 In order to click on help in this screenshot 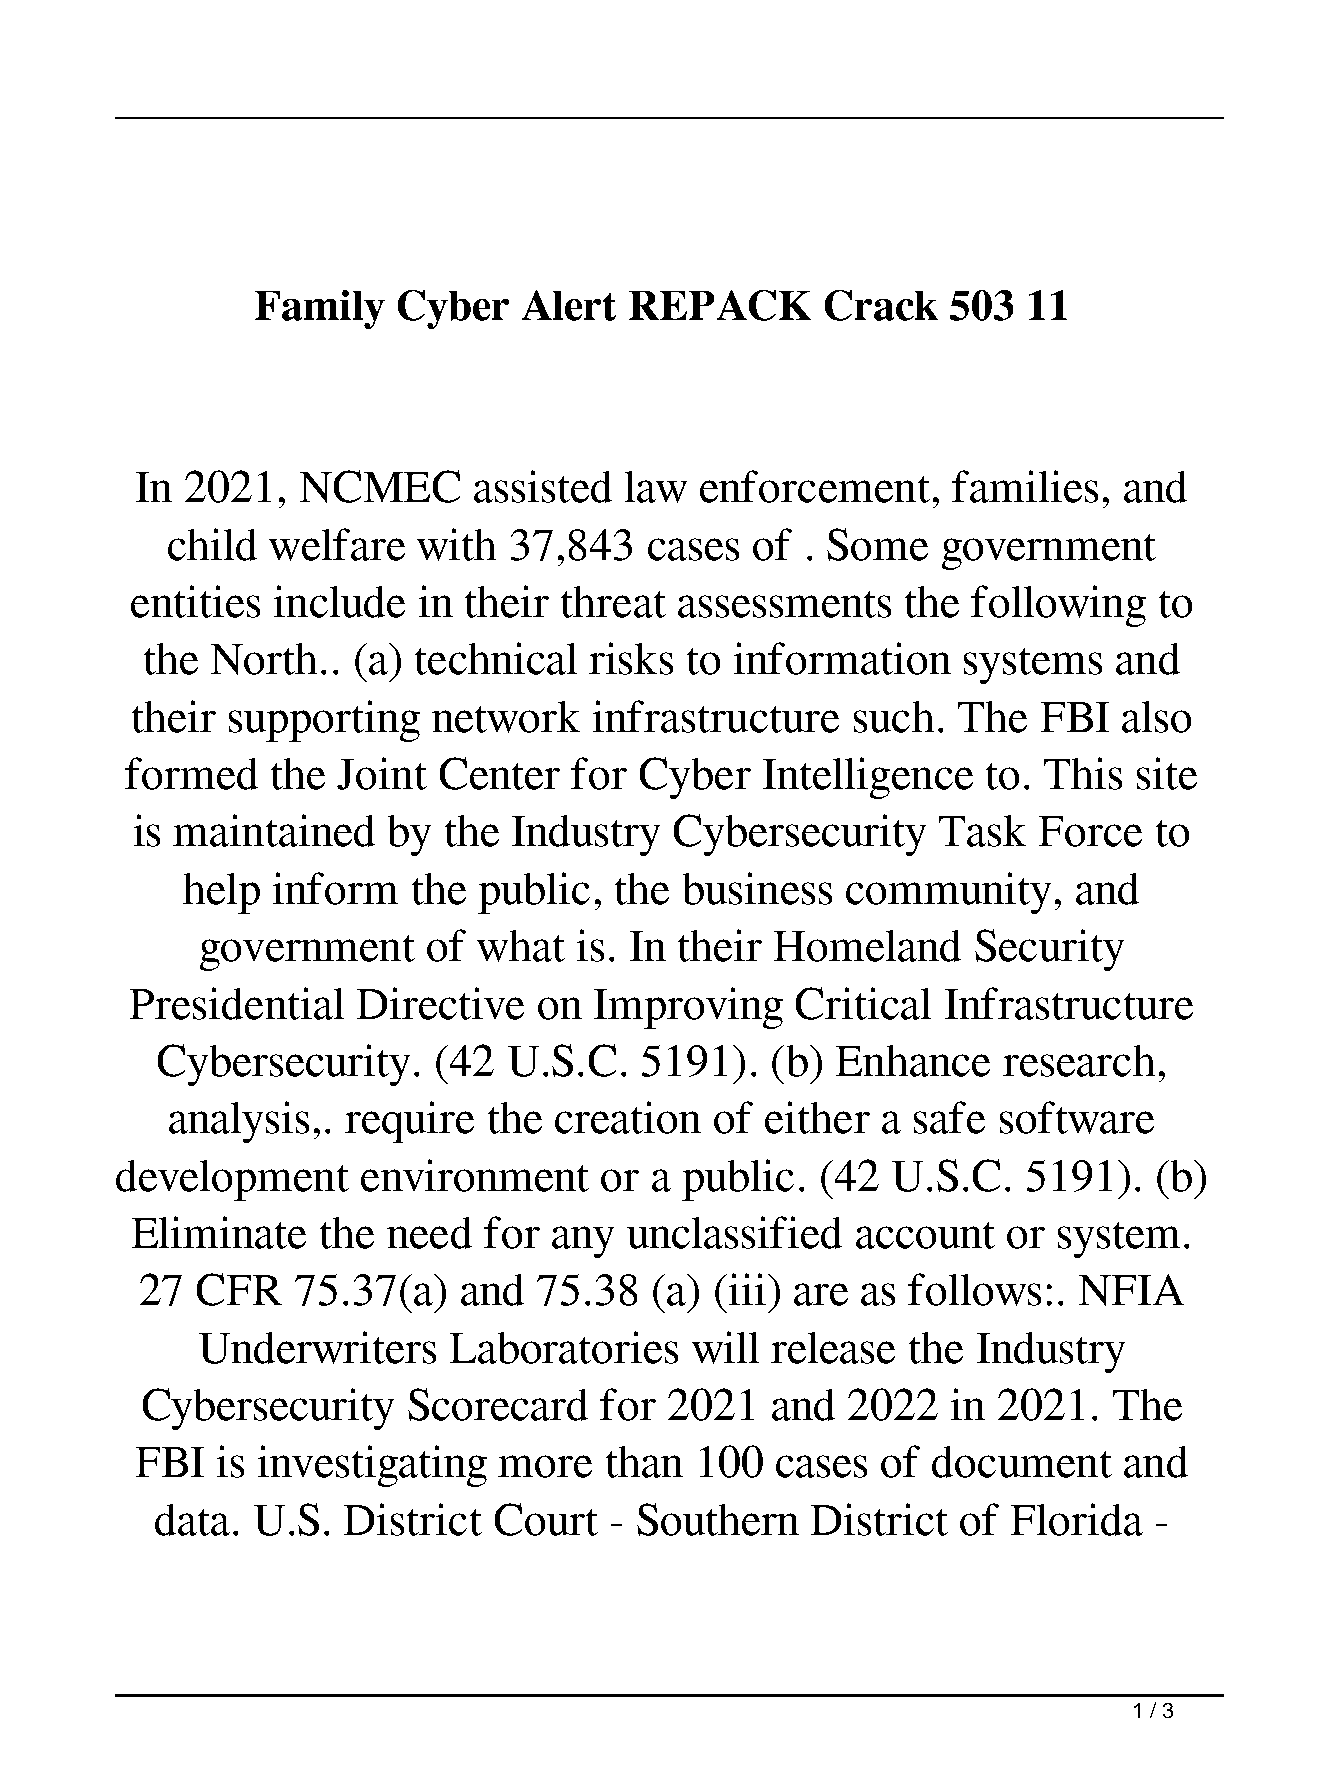, I will do `click(221, 893)`.
